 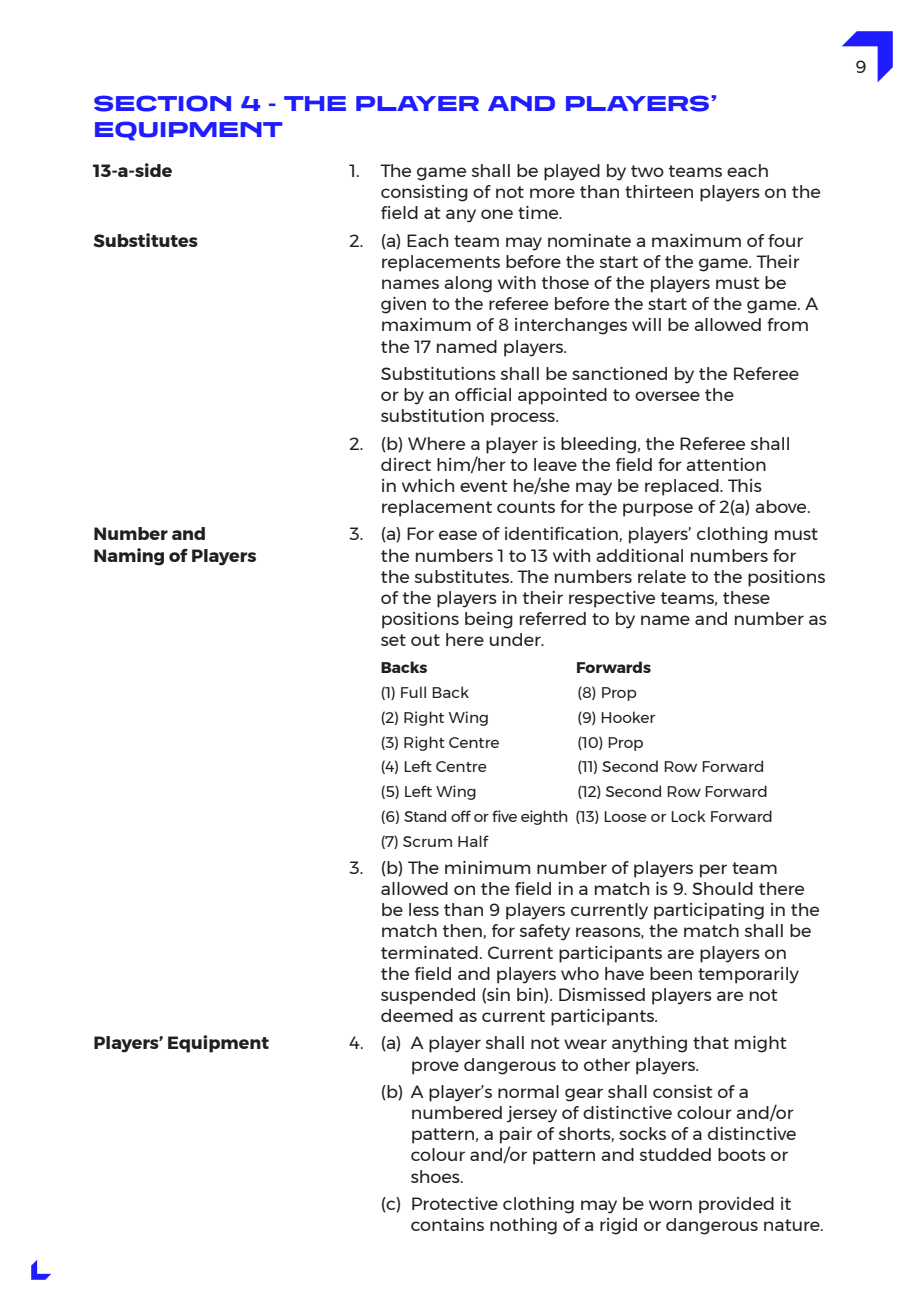 I want to click on relate, so click(x=662, y=576).
